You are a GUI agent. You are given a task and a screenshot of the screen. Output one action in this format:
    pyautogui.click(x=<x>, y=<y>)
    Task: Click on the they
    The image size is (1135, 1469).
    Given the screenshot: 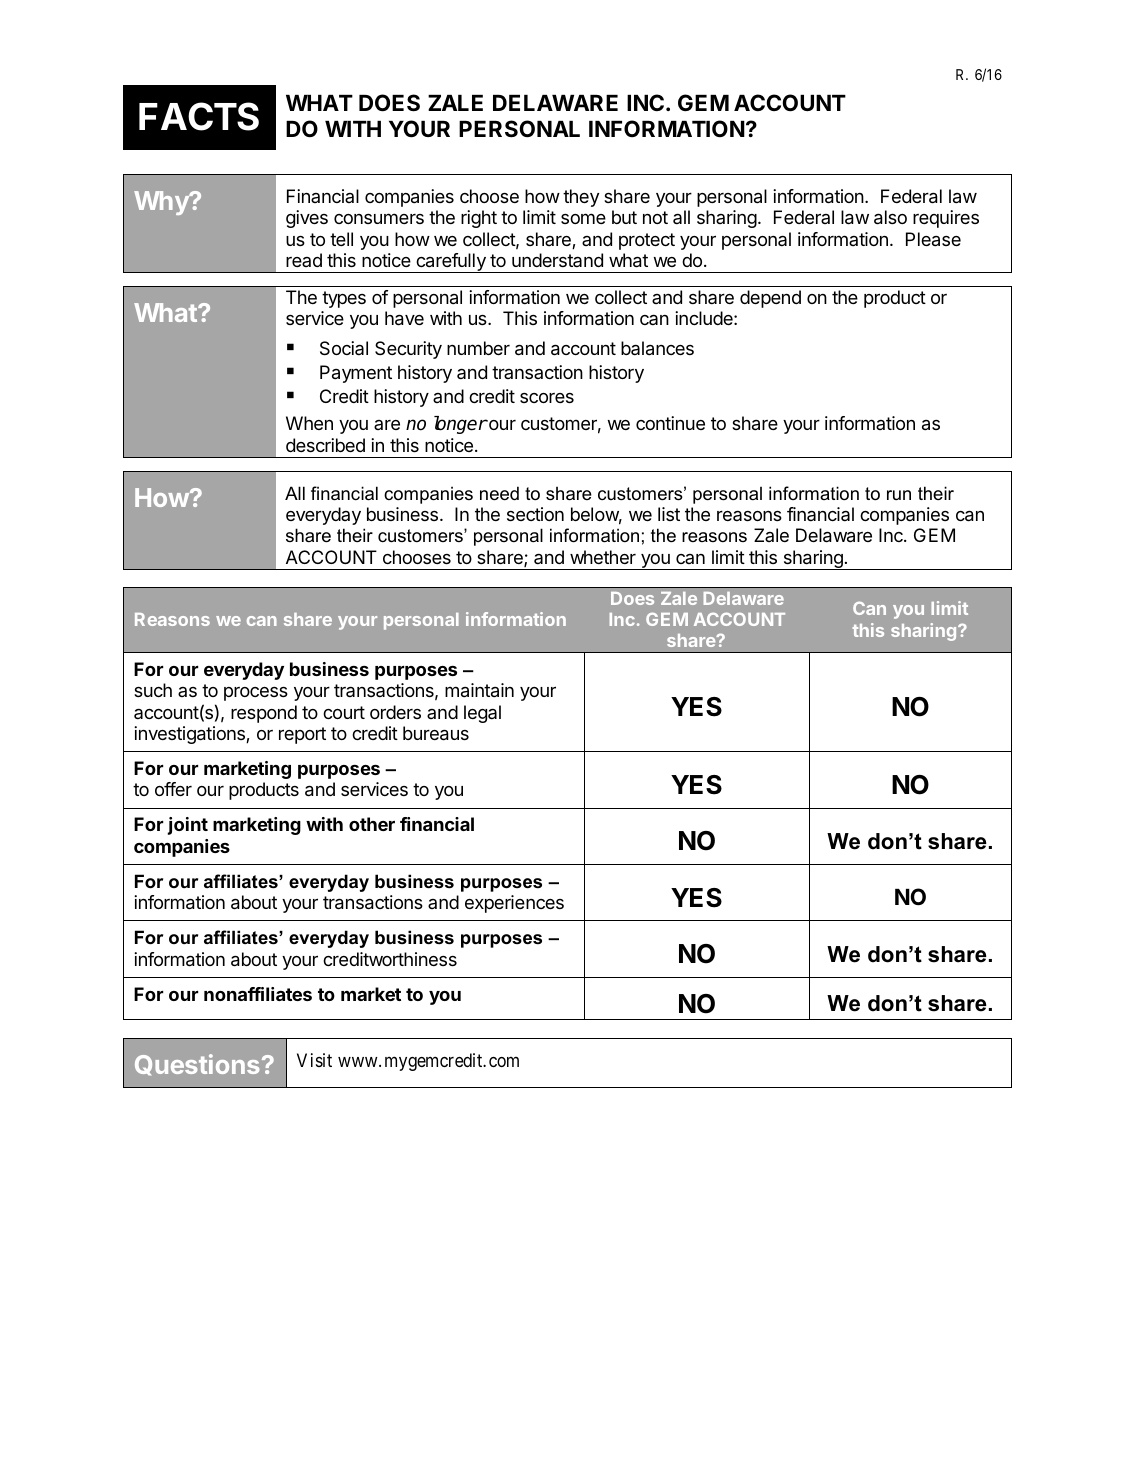 What is the action you would take?
    pyautogui.click(x=581, y=198)
